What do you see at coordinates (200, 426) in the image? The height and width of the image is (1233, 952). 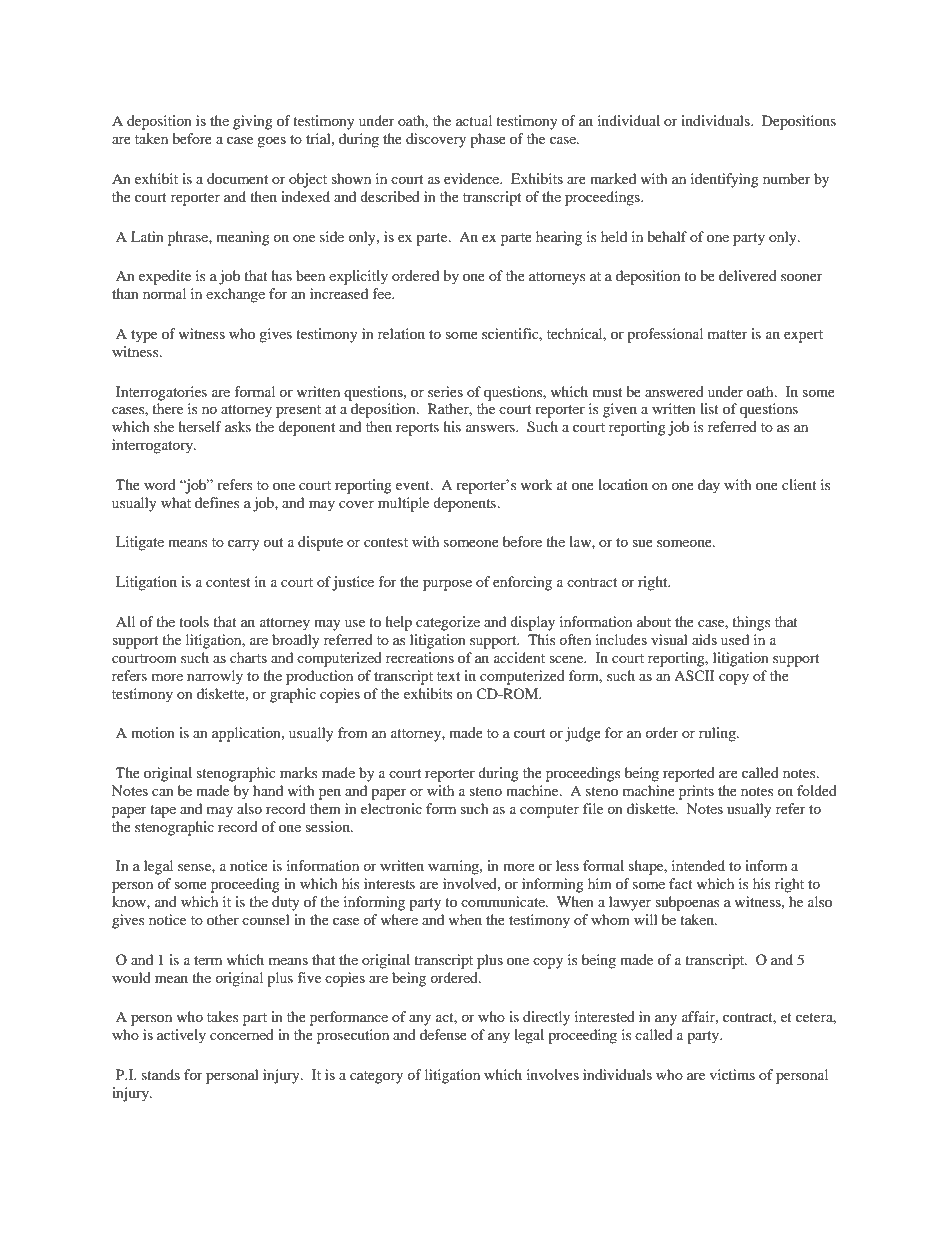 I see `herself` at bounding box center [200, 426].
